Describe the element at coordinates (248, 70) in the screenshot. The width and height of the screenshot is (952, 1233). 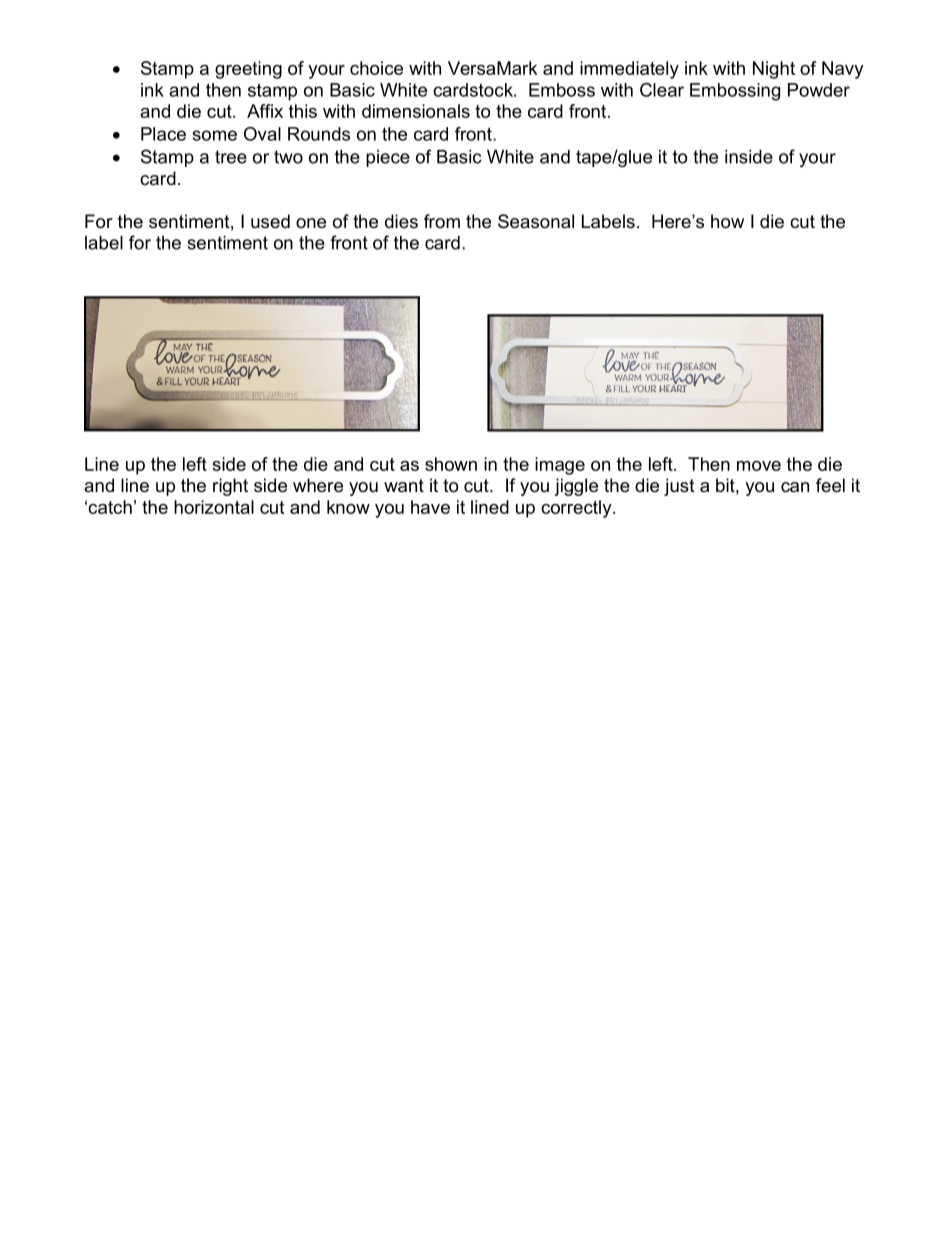
I see `greeting` at that location.
